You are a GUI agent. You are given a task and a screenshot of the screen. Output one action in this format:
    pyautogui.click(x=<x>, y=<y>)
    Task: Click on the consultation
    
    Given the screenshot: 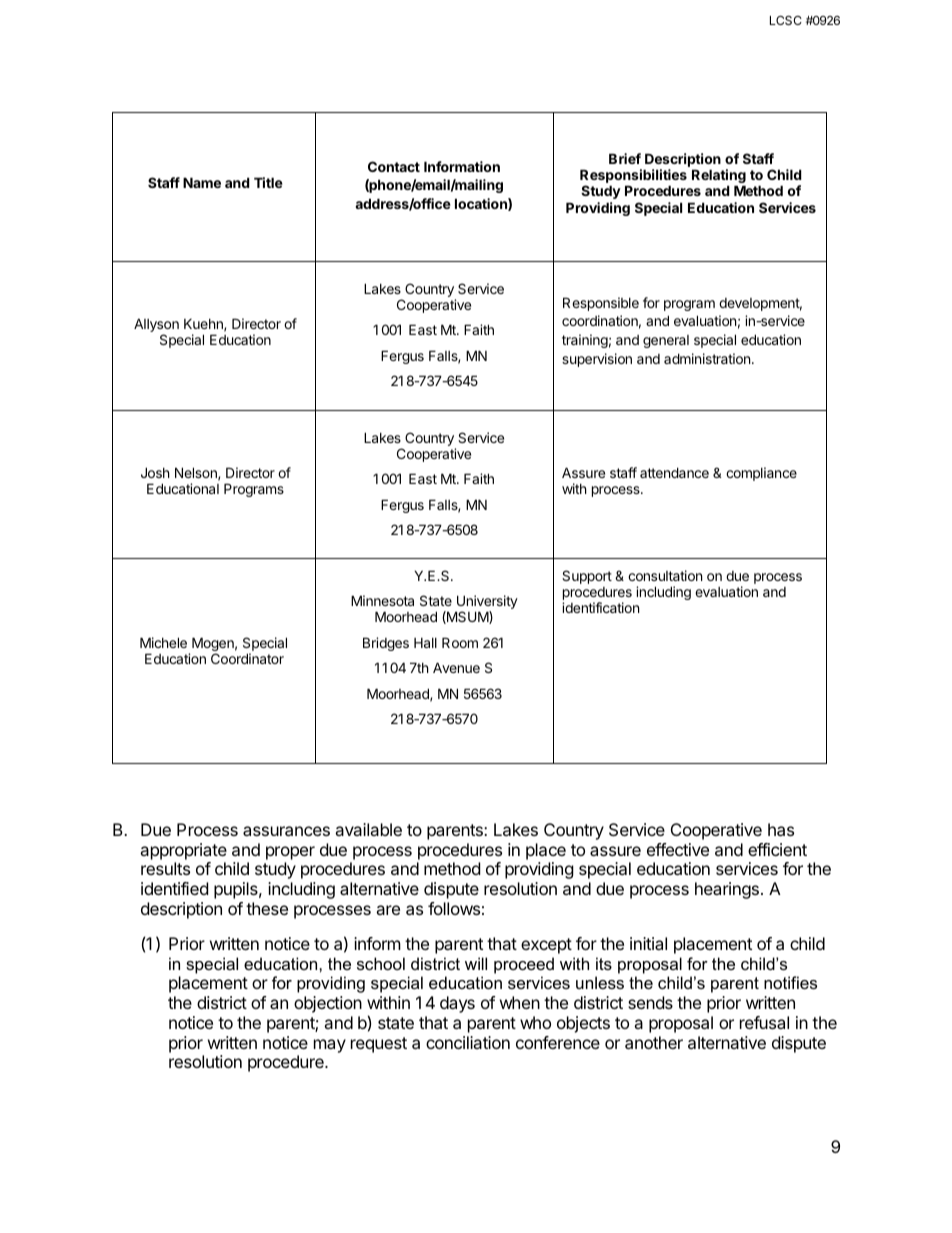 What is the action you would take?
    pyautogui.click(x=665, y=575)
